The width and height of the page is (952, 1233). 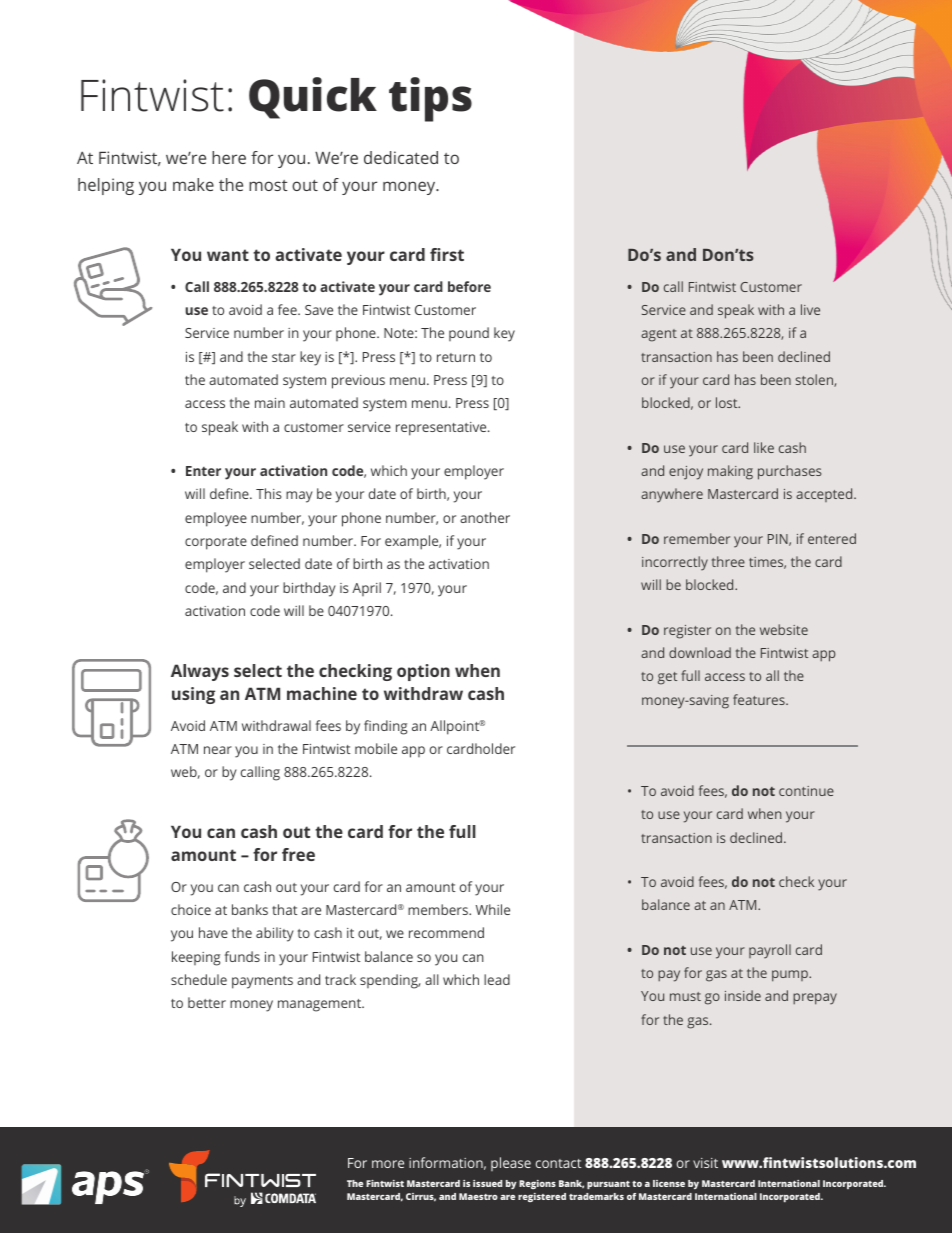 What do you see at coordinates (200, 672) in the page?
I see `Always` at bounding box center [200, 672].
